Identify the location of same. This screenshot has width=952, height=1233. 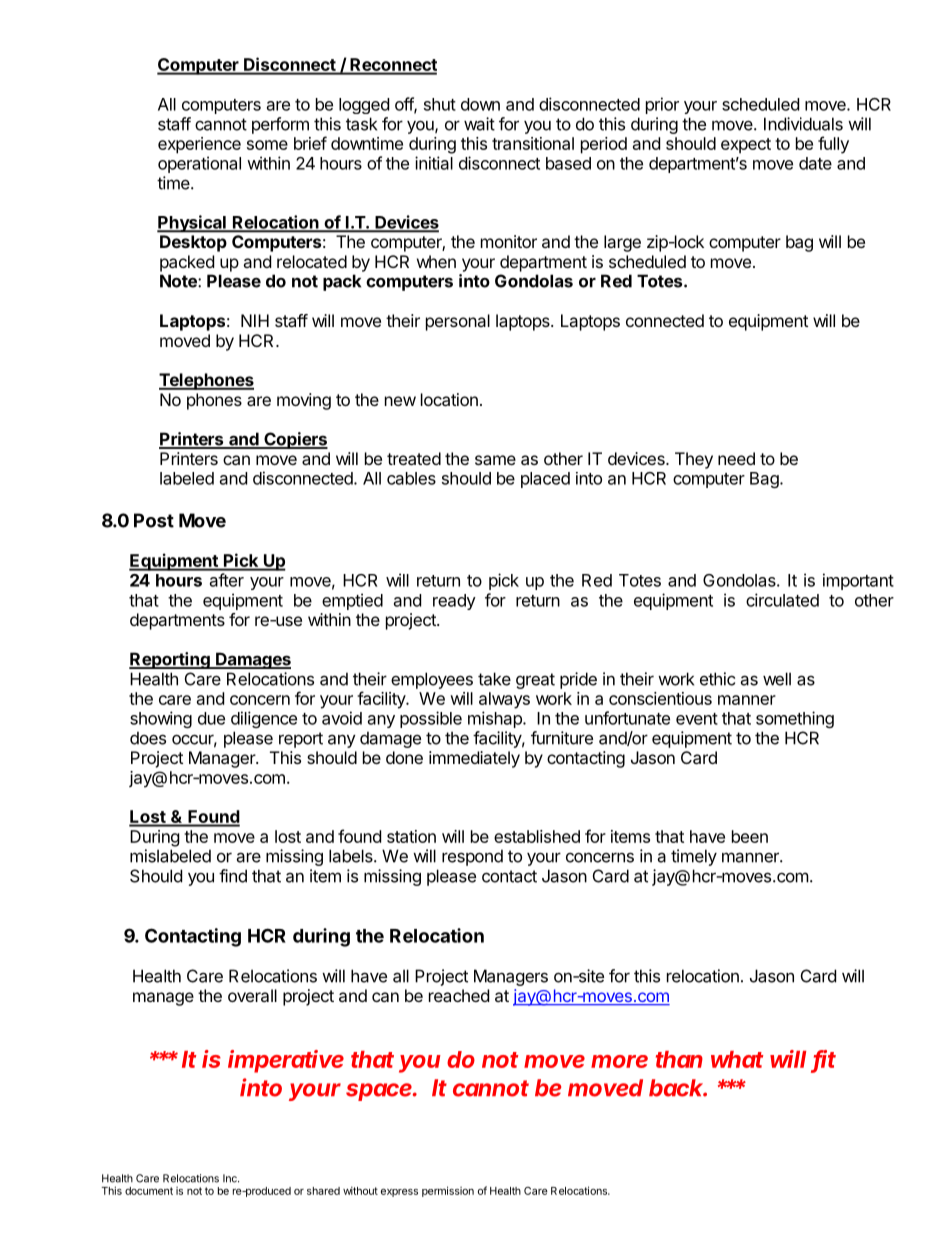
(495, 460).
